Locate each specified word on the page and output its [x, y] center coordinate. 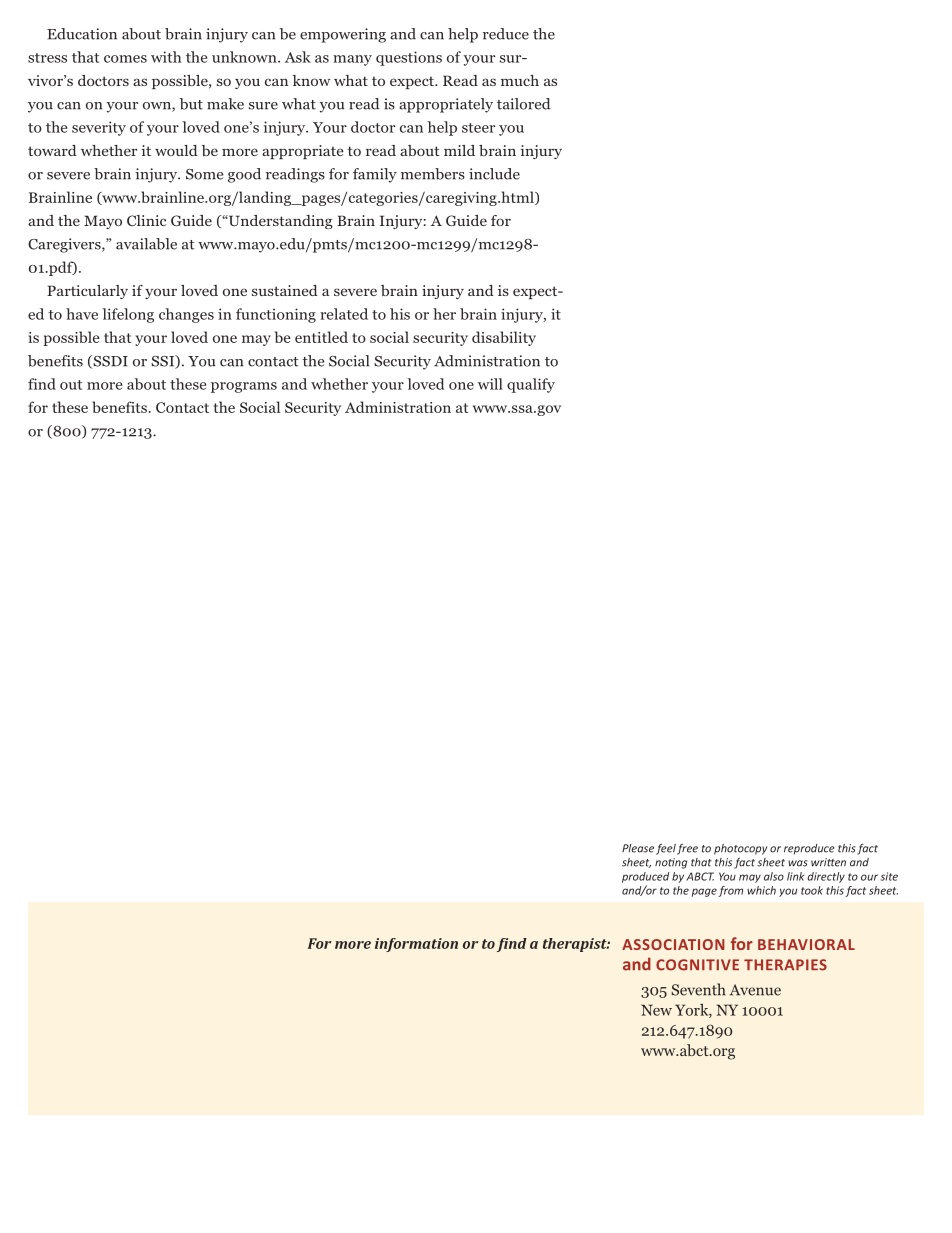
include [494, 174]
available [146, 244]
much [520, 80]
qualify [531, 385]
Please [638, 848]
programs [244, 387]
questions [409, 58]
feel [666, 849]
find [42, 384]
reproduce [809, 849]
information [416, 945]
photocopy [740, 849]
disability [504, 338]
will [490, 384]
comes [125, 59]
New [656, 1010]
